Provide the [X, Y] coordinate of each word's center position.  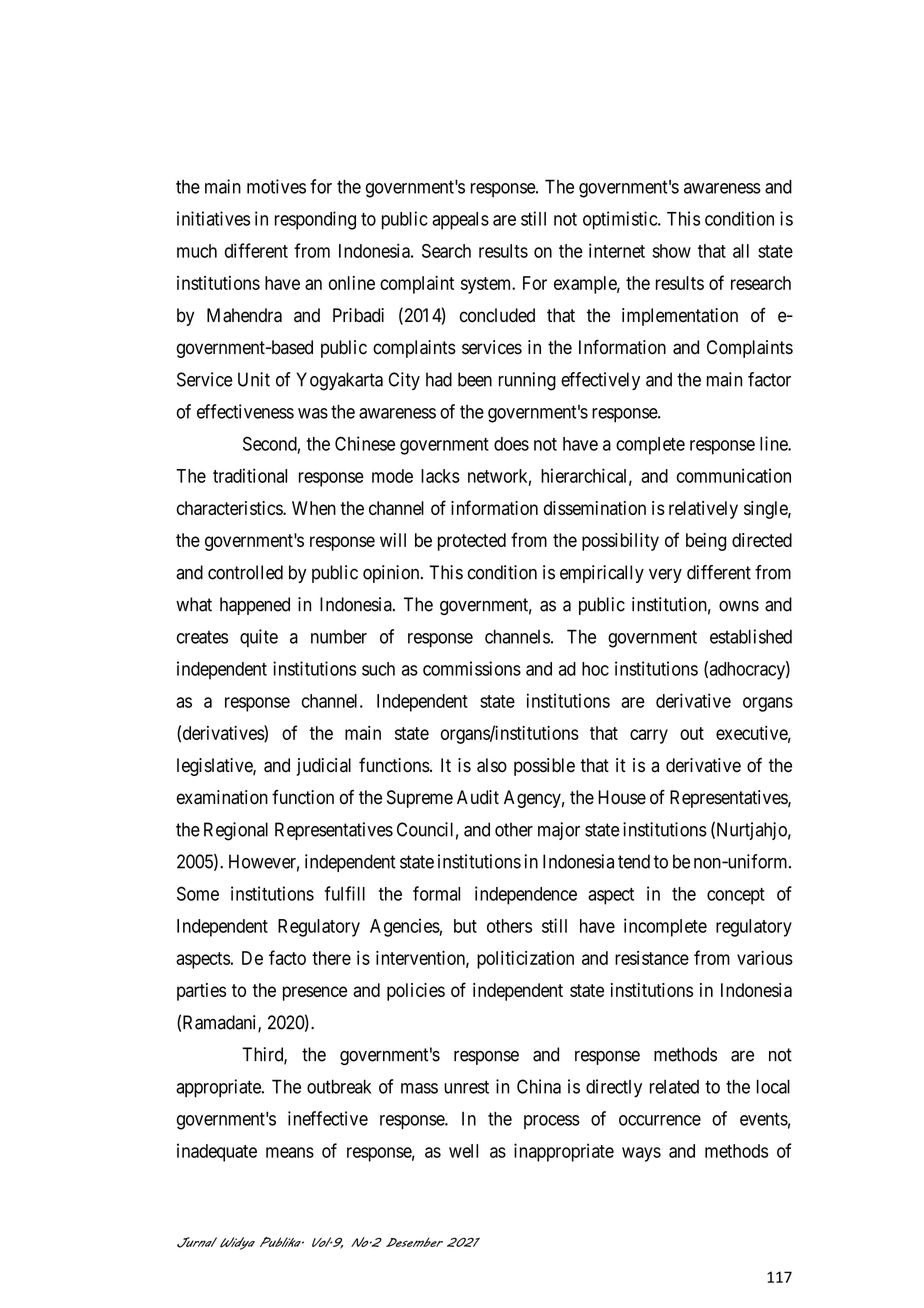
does [511, 444]
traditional [250, 475]
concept [736, 896]
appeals [460, 221]
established [751, 636]
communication [734, 475]
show [671, 251]
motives [276, 186]
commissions [472, 668]
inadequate [217, 1152]
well [463, 1151]
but [465, 926]
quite [259, 638]
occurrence [660, 1120]
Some [198, 893]
